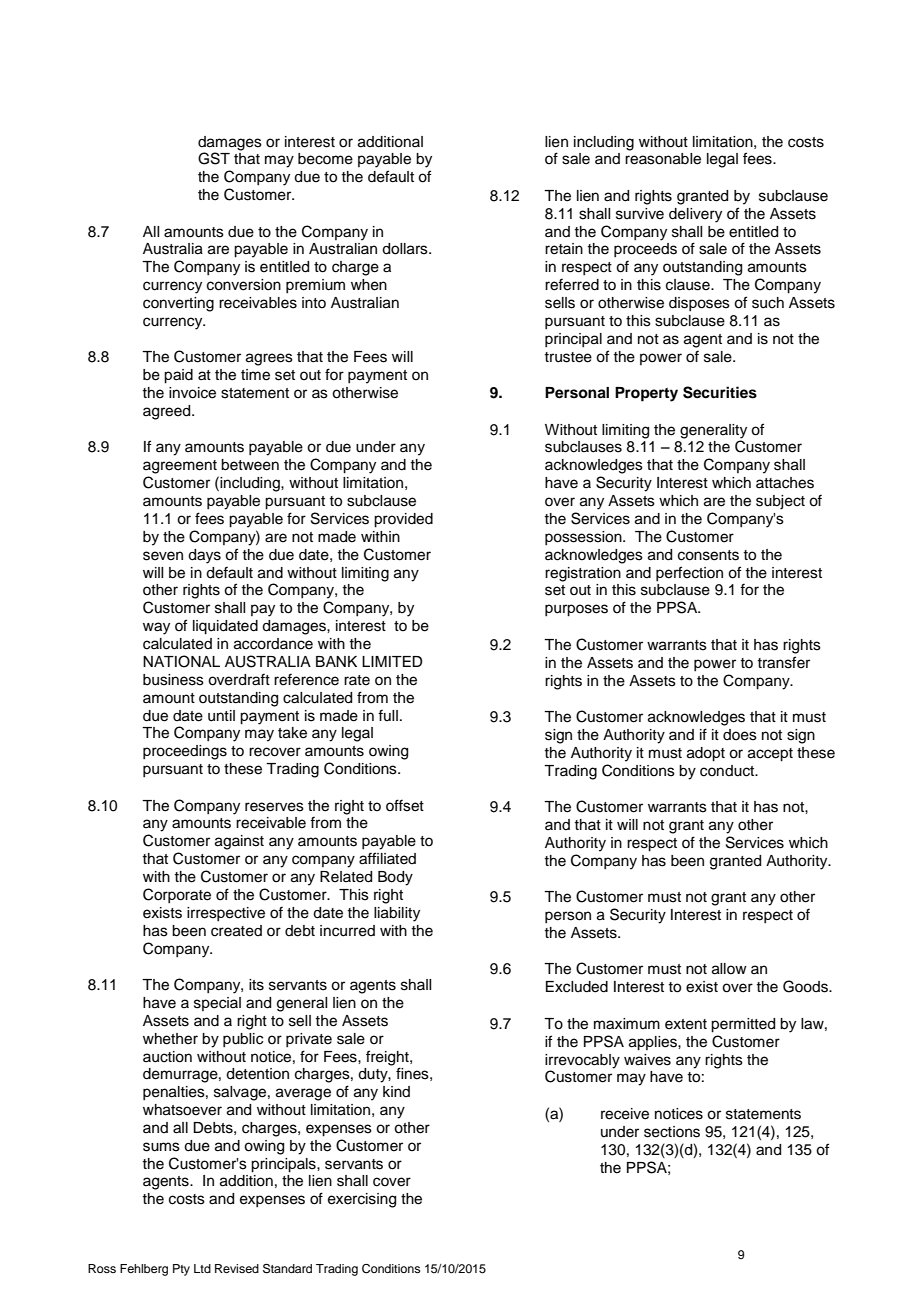 This screenshot has width=924, height=1308. Describe the element at coordinates (214, 158) in the screenshot. I see `GST` at that location.
